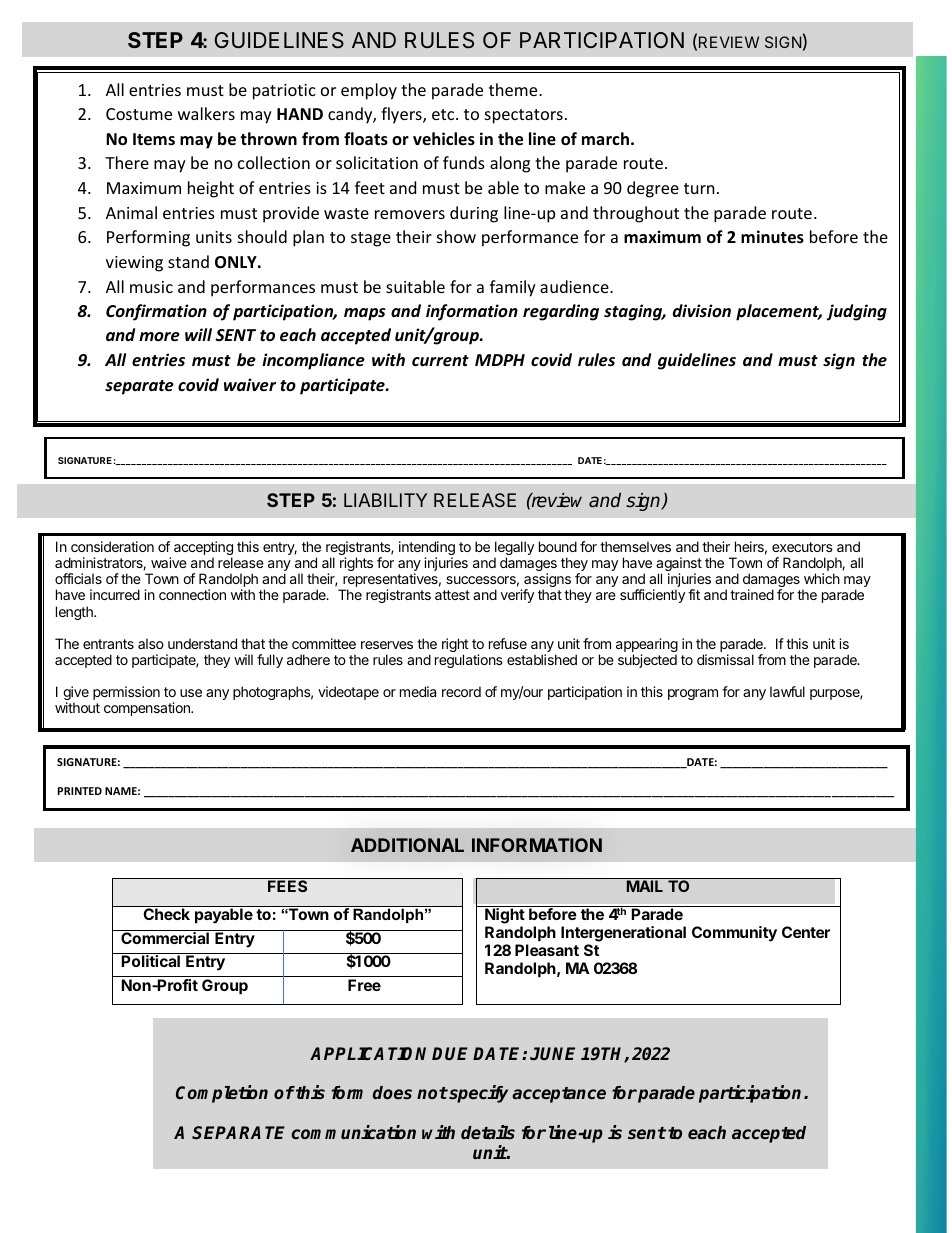  What do you see at coordinates (167, 914) in the screenshot?
I see `Check` at bounding box center [167, 914].
